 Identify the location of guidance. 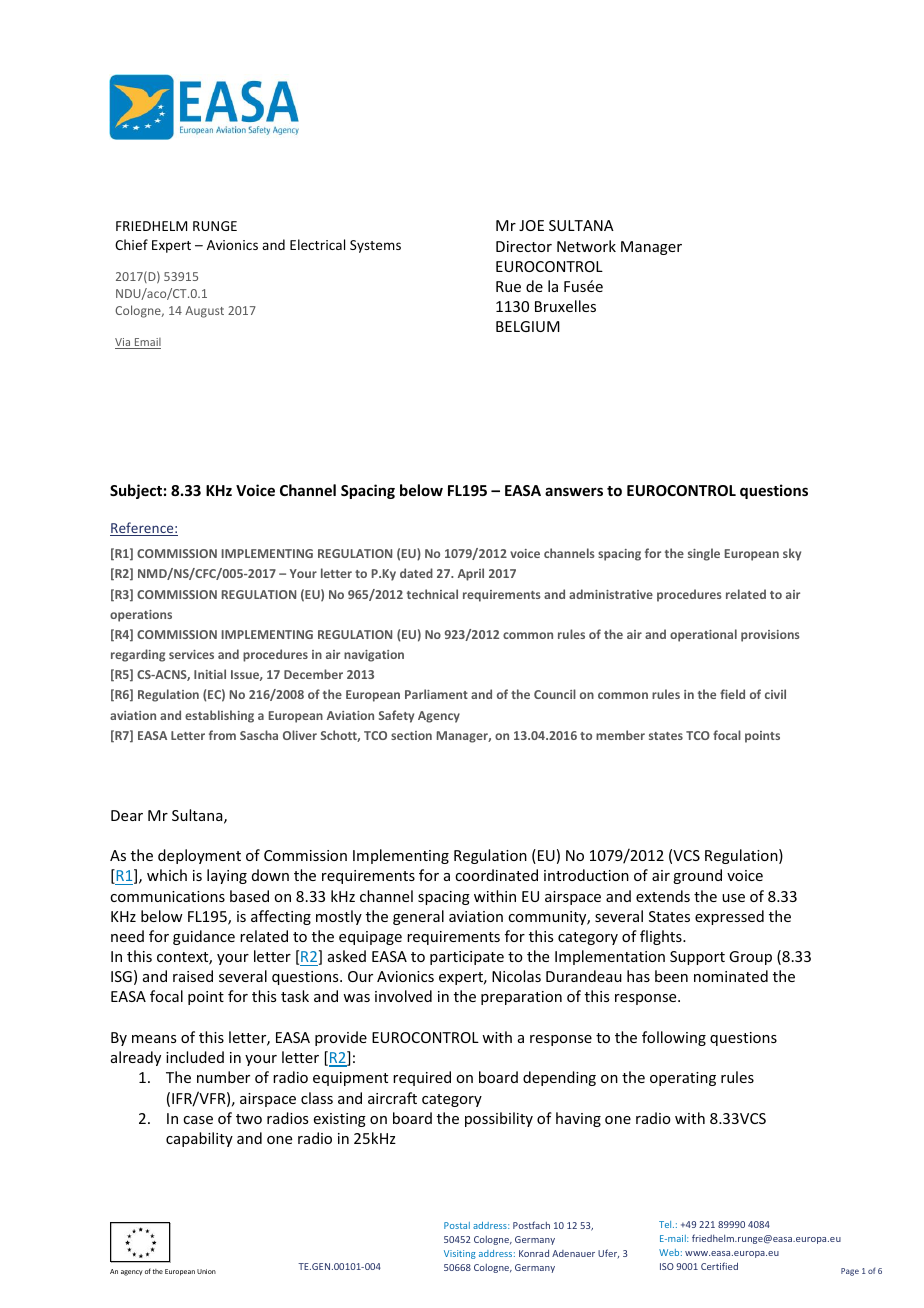
(204, 937).
